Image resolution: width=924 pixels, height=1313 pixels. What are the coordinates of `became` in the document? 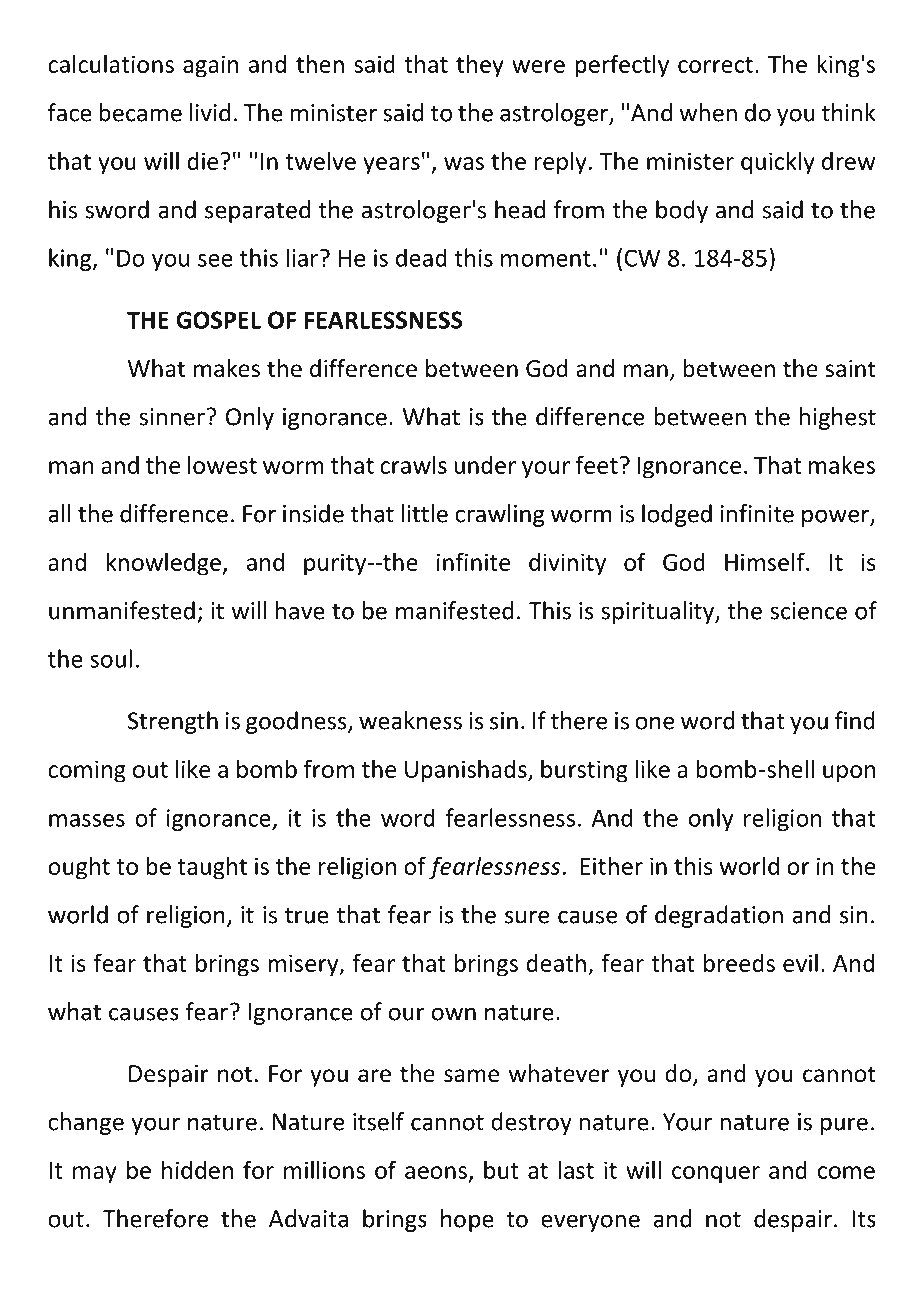 It's located at (140, 112).
